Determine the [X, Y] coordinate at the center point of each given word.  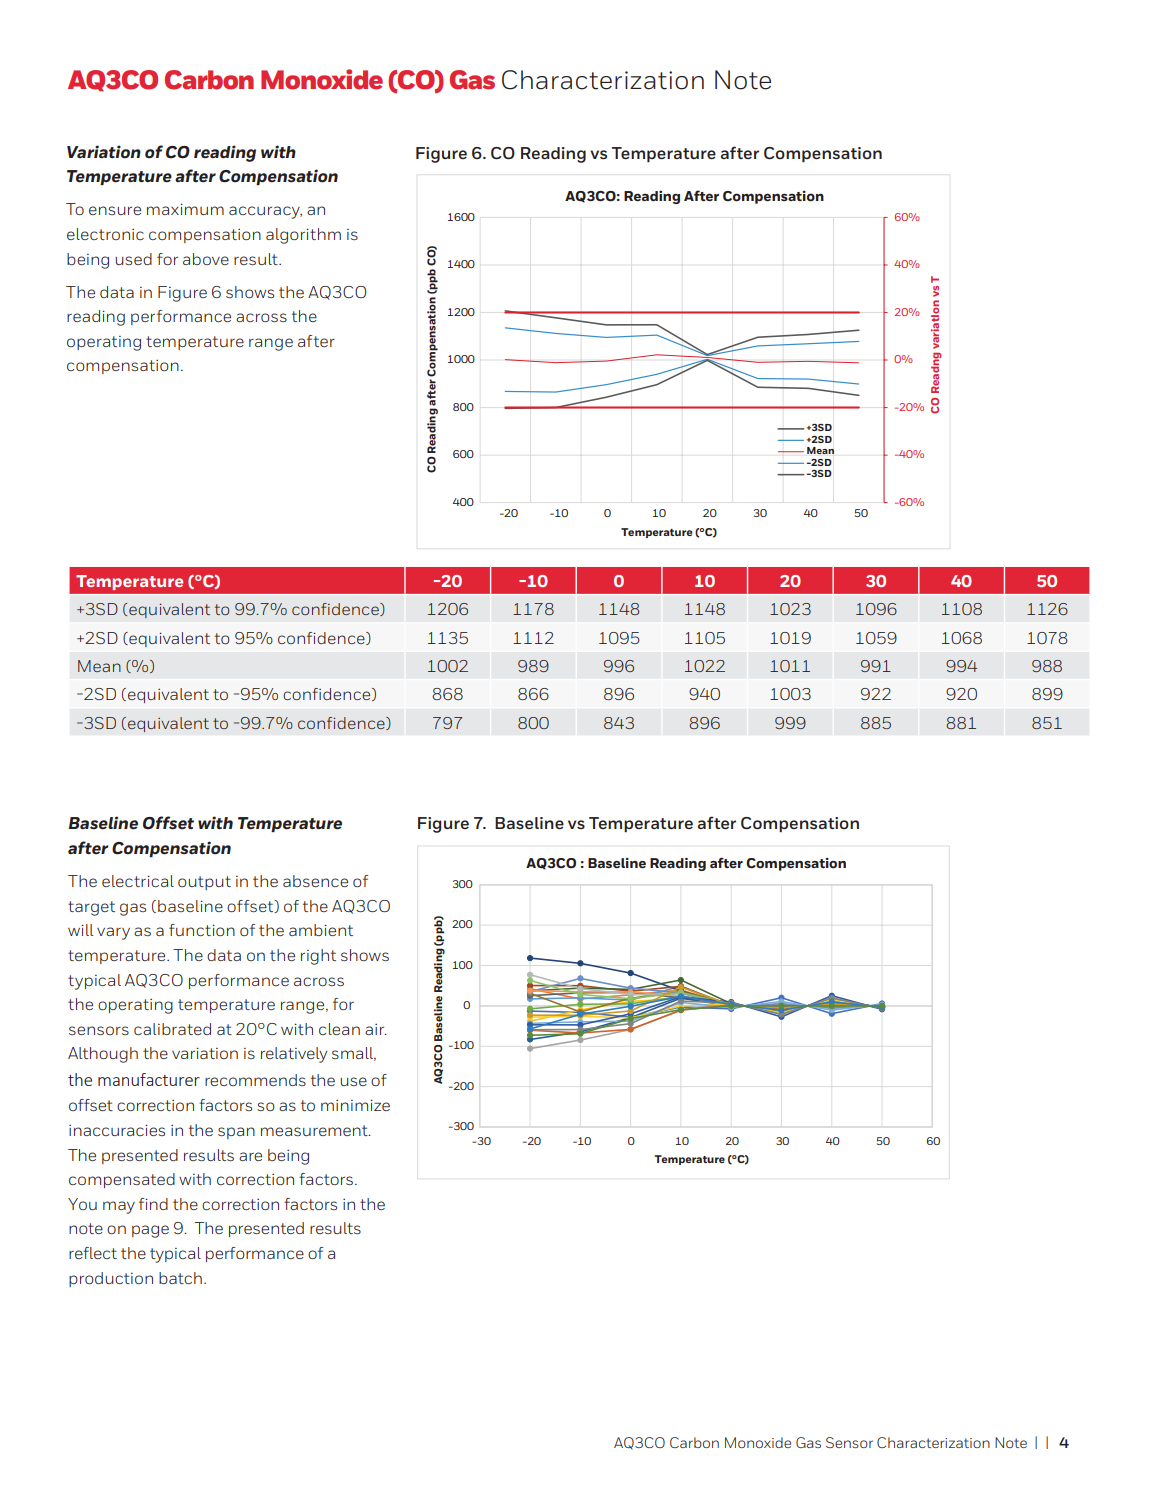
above [206, 259]
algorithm [303, 236]
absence [315, 881]
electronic [105, 234]
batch [180, 1278]
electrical [138, 881]
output [204, 883]
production [111, 1279]
